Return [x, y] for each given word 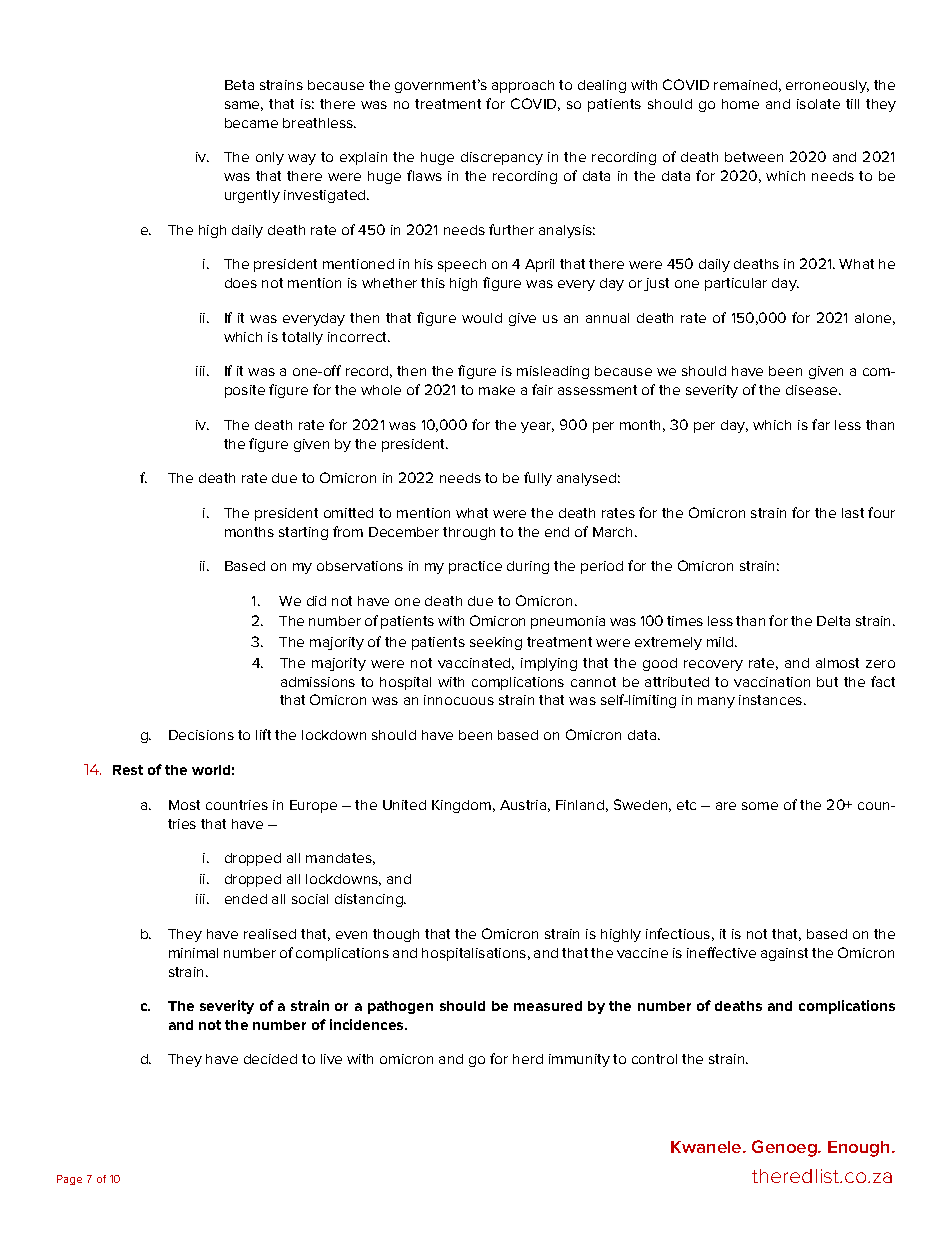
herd [528, 1059]
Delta [833, 621]
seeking [496, 643]
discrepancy [502, 158]
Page [69, 1180]
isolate [818, 104]
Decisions [201, 735]
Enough [860, 1149]
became [251, 123]
